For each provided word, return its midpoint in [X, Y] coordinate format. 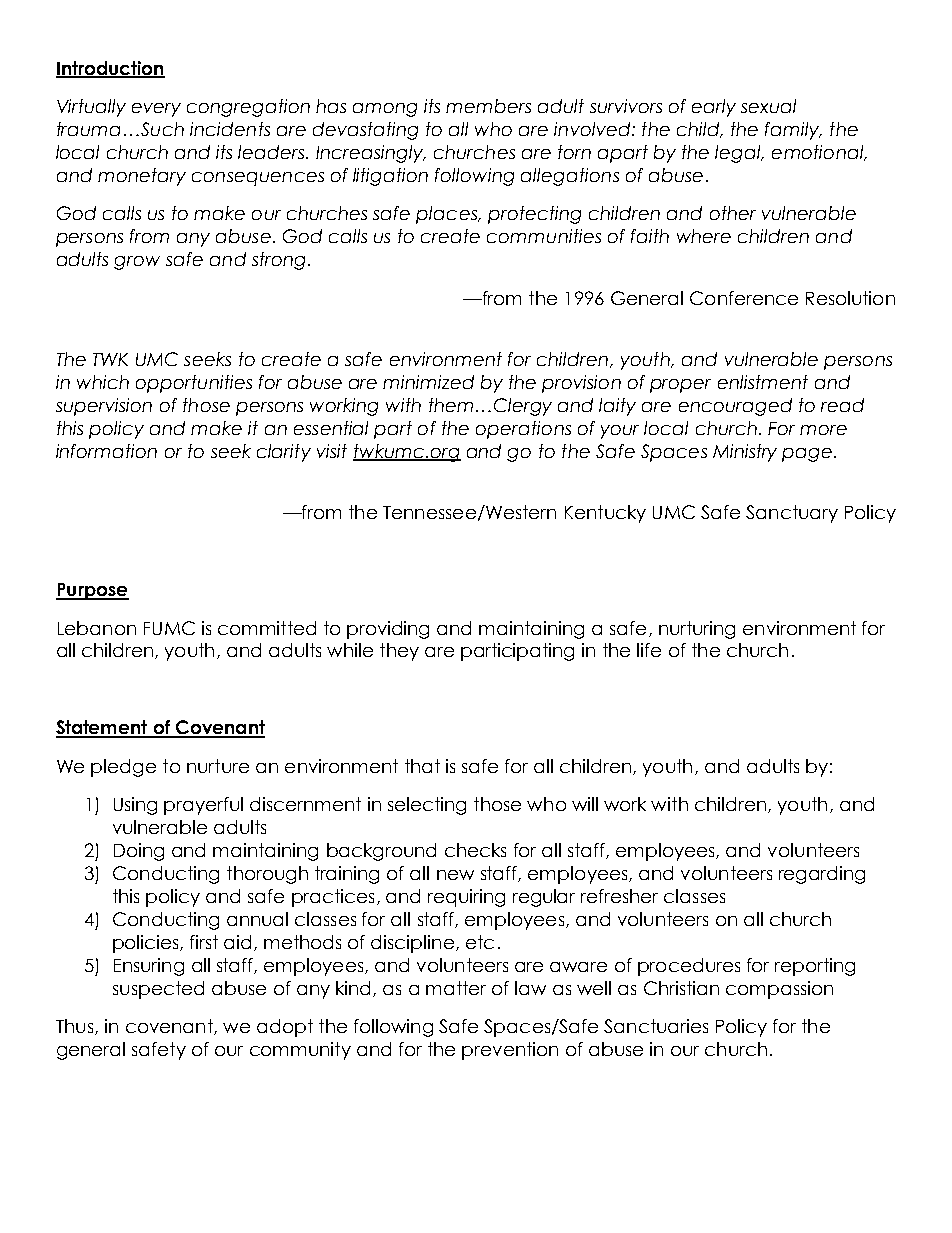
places [447, 215]
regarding [822, 875]
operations [523, 430]
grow [137, 263]
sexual [768, 106]
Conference [744, 298]
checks [475, 850]
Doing [139, 852]
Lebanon [97, 628]
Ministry [745, 453]
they [399, 652]
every [156, 110]
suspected [158, 990]
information [106, 451]
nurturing [697, 630]
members [488, 106]
